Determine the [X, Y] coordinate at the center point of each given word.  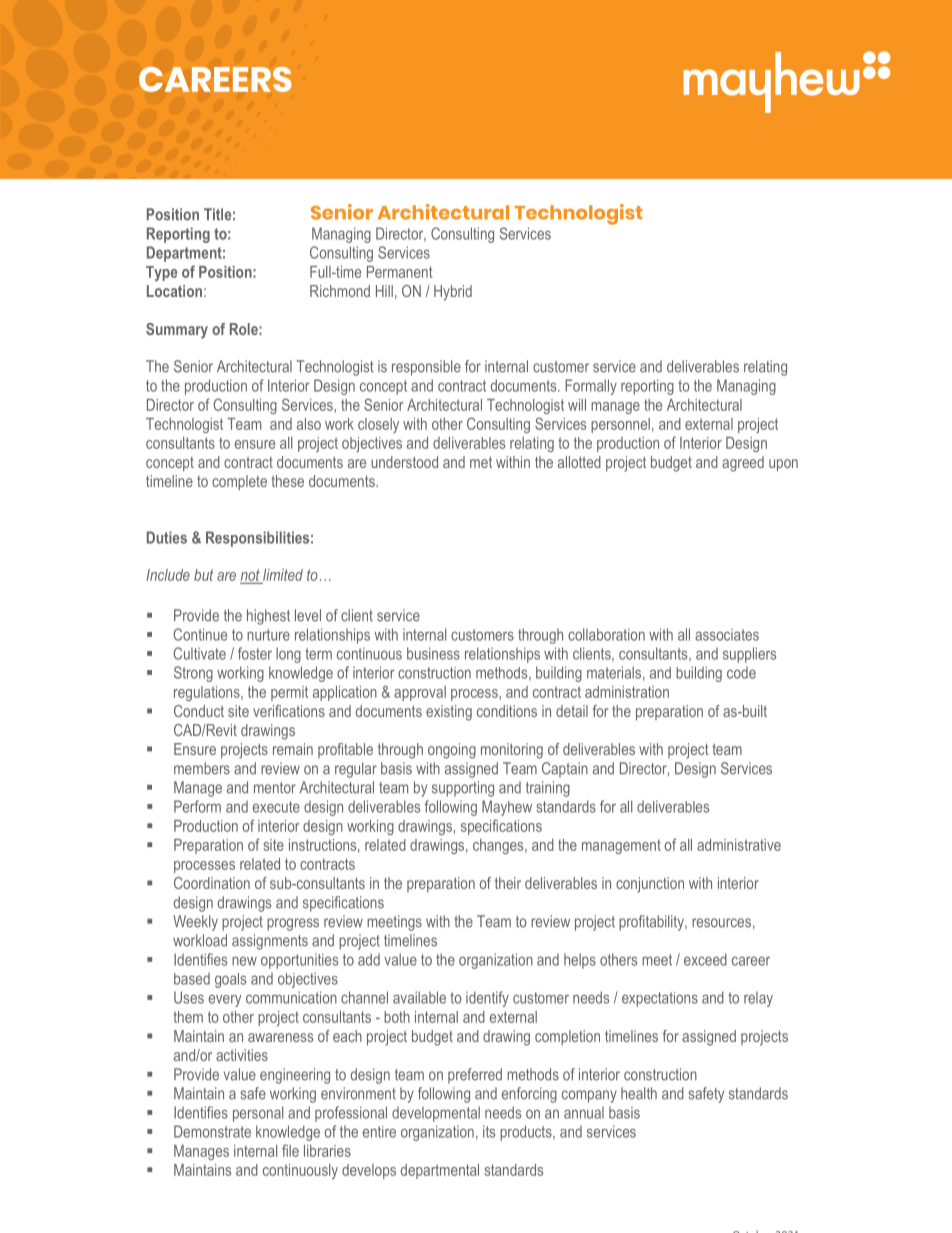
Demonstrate [212, 1131]
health [639, 1093]
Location [174, 291]
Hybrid [453, 293]
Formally [591, 387]
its [489, 1131]
